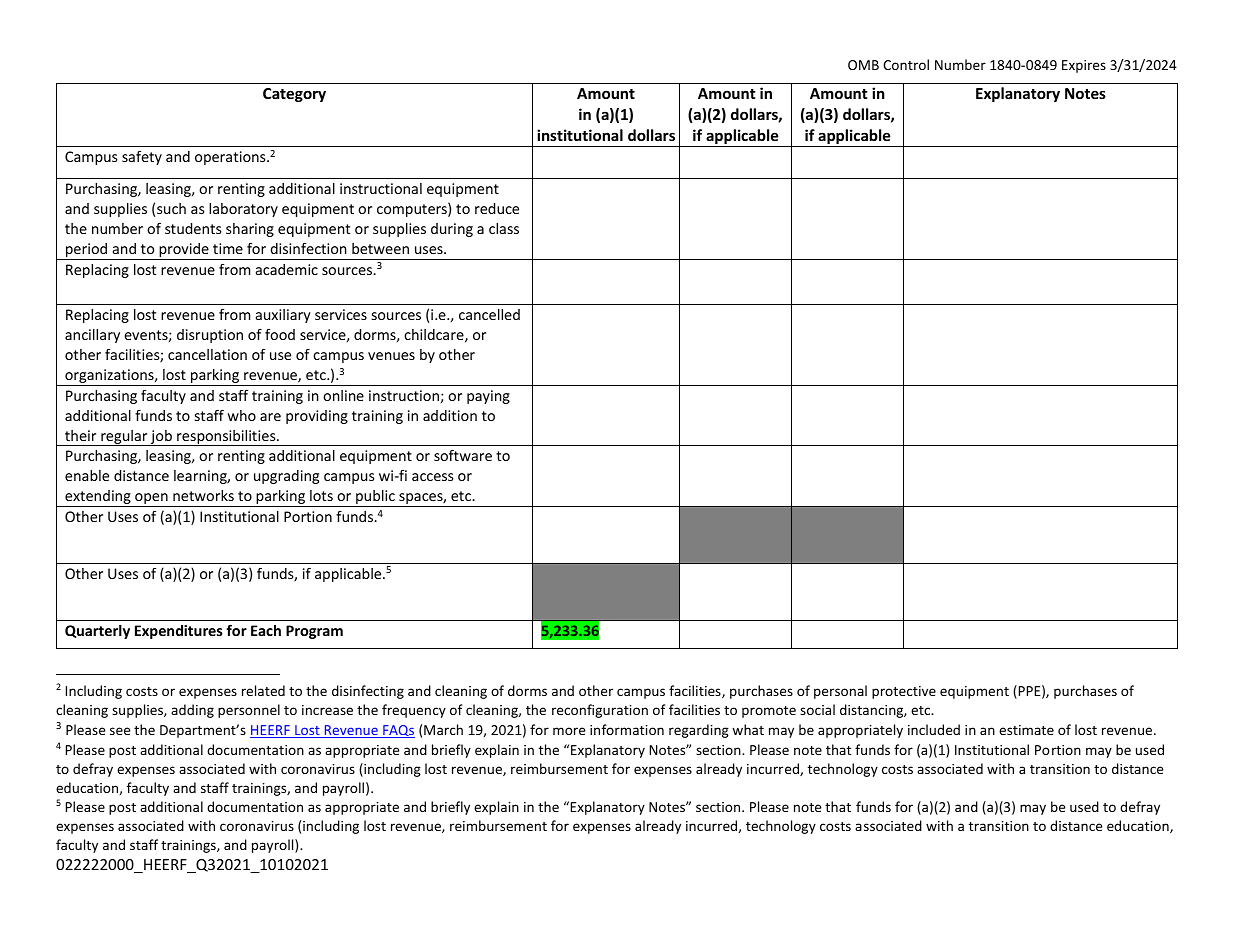 The width and height of the screenshot is (1233, 952). Describe the element at coordinates (433, 477) in the screenshot. I see `access` at that location.
